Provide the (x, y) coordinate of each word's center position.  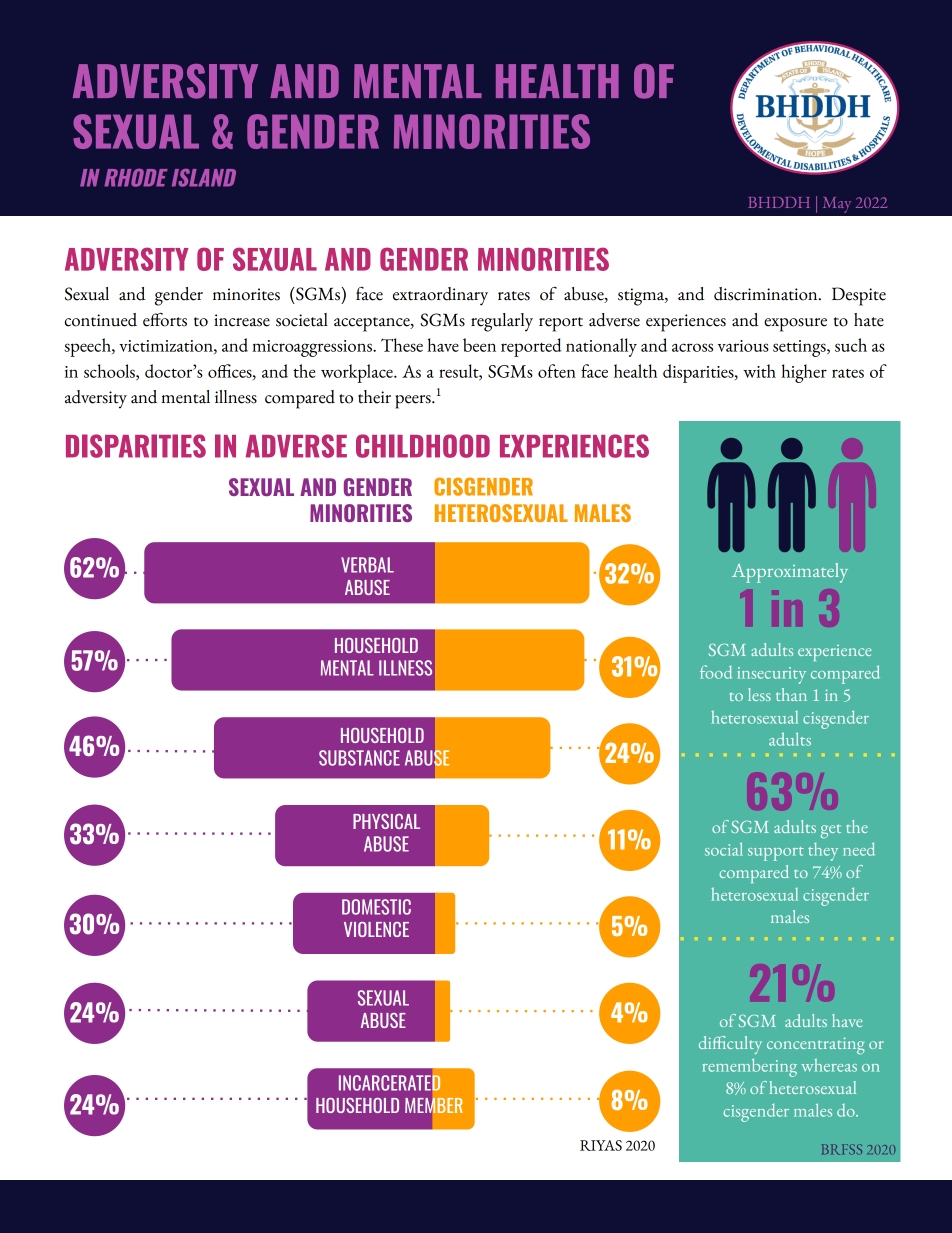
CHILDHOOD (423, 446)
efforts (165, 320)
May (837, 205)
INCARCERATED (390, 1083)
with (759, 371)
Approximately (790, 573)
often (557, 371)
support (776, 854)
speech (88, 347)
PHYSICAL (386, 821)
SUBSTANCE (359, 758)
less (759, 694)
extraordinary (440, 296)
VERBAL (367, 565)
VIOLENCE (376, 929)
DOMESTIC (376, 907)
